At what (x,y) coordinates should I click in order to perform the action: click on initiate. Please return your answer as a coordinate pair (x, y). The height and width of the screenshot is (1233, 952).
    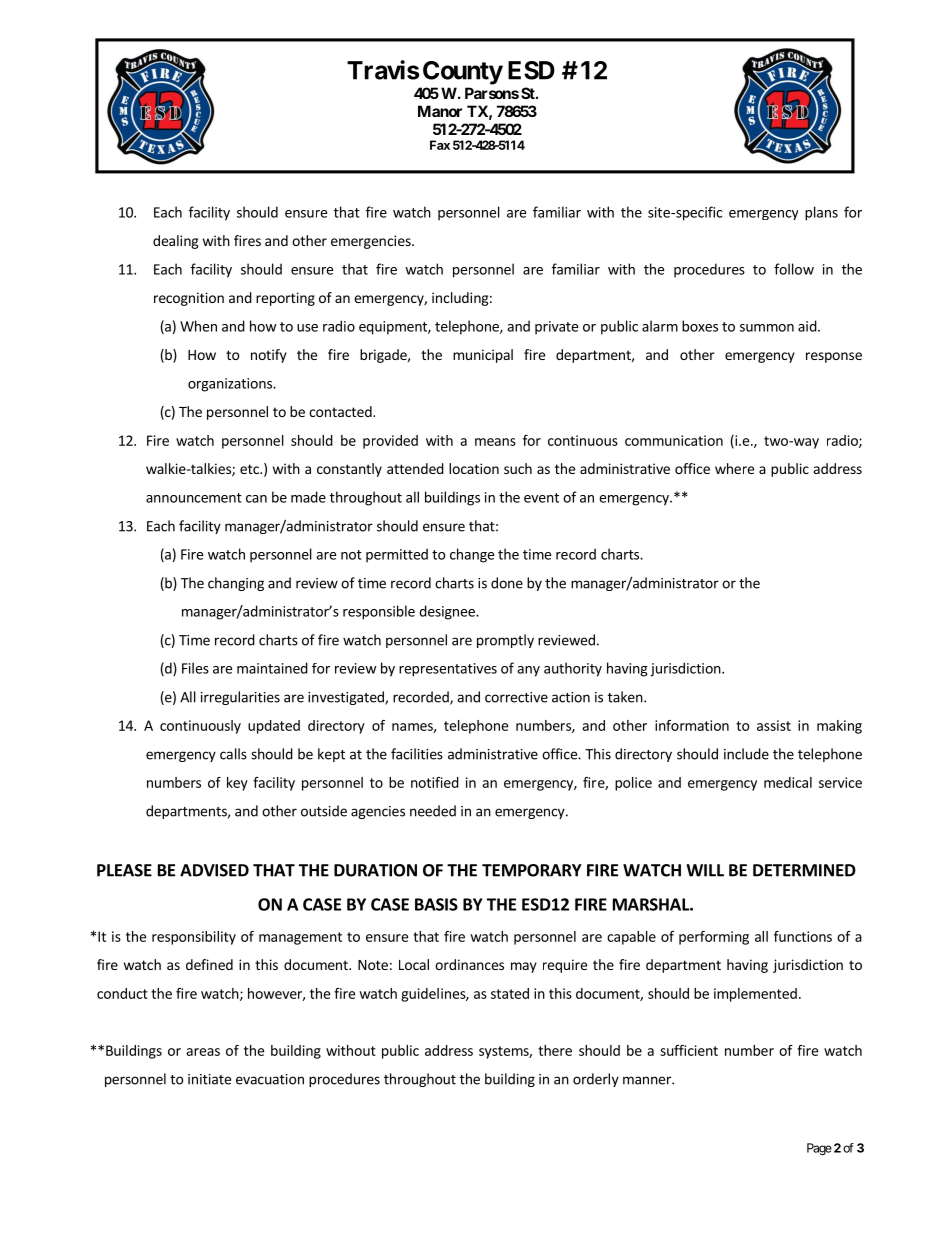
    Looking at the image, I should click on (209, 1079).
